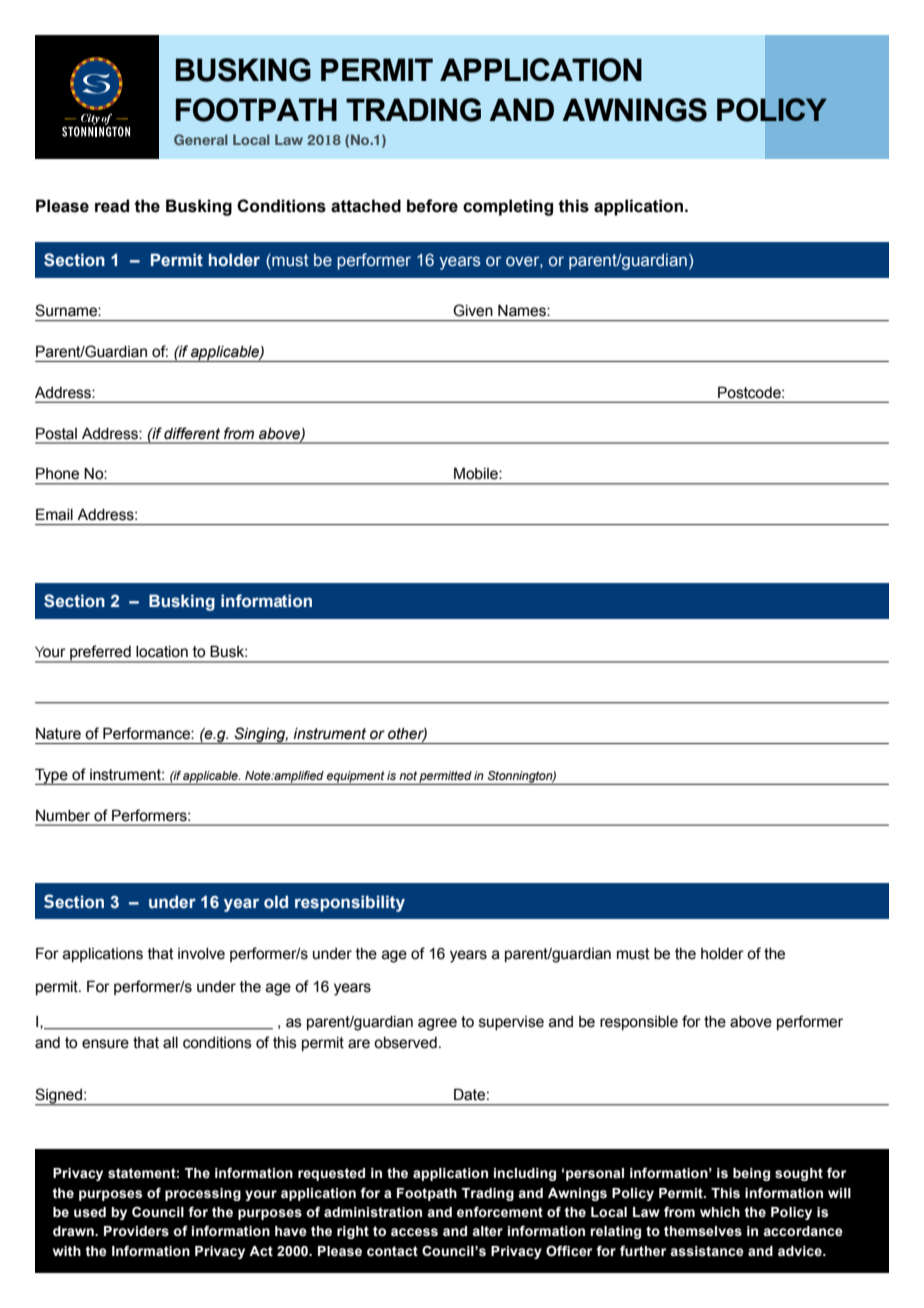  What do you see at coordinates (136, 1231) in the page?
I see `Providers` at bounding box center [136, 1231].
